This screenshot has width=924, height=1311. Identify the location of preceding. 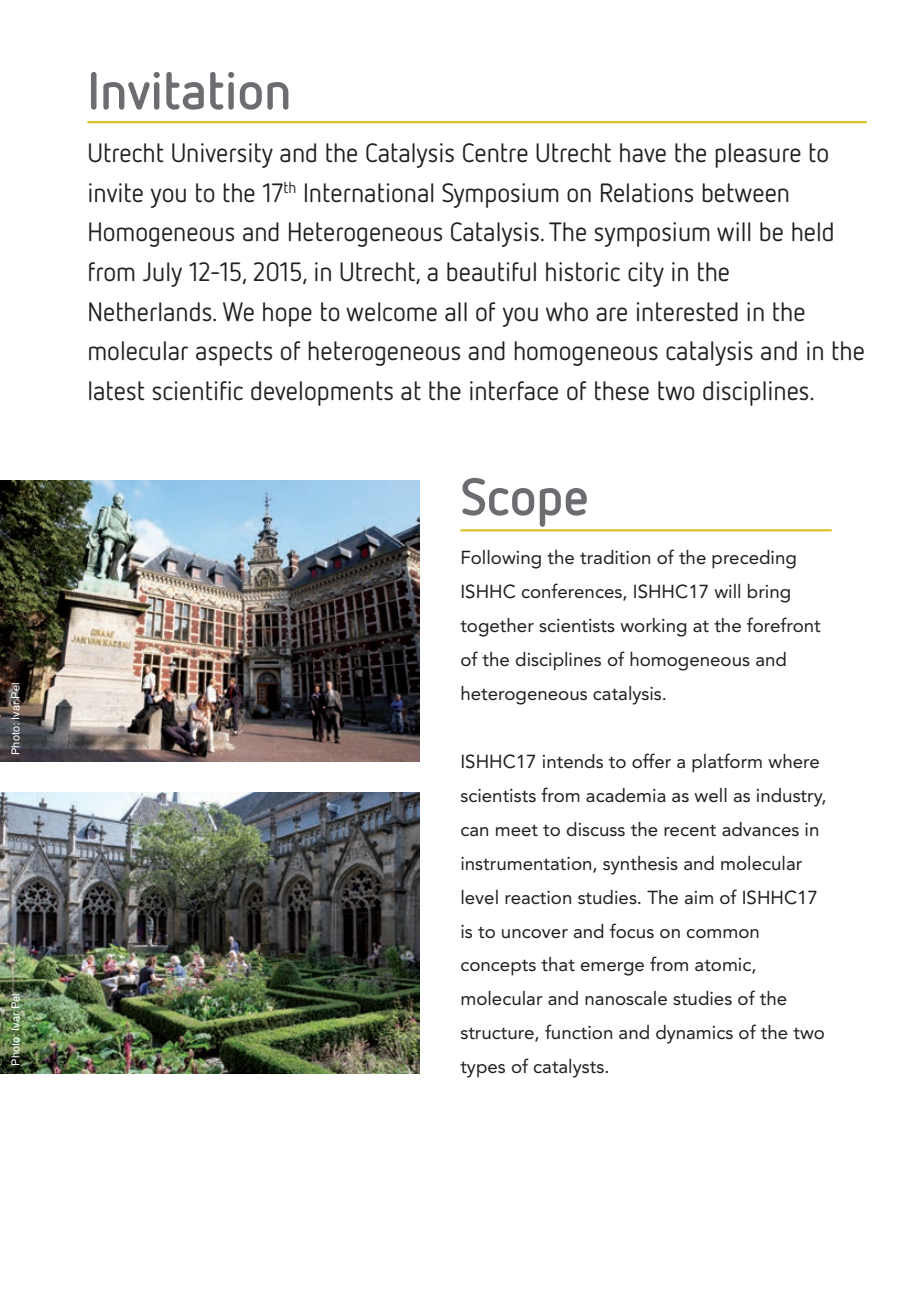
(754, 559).
